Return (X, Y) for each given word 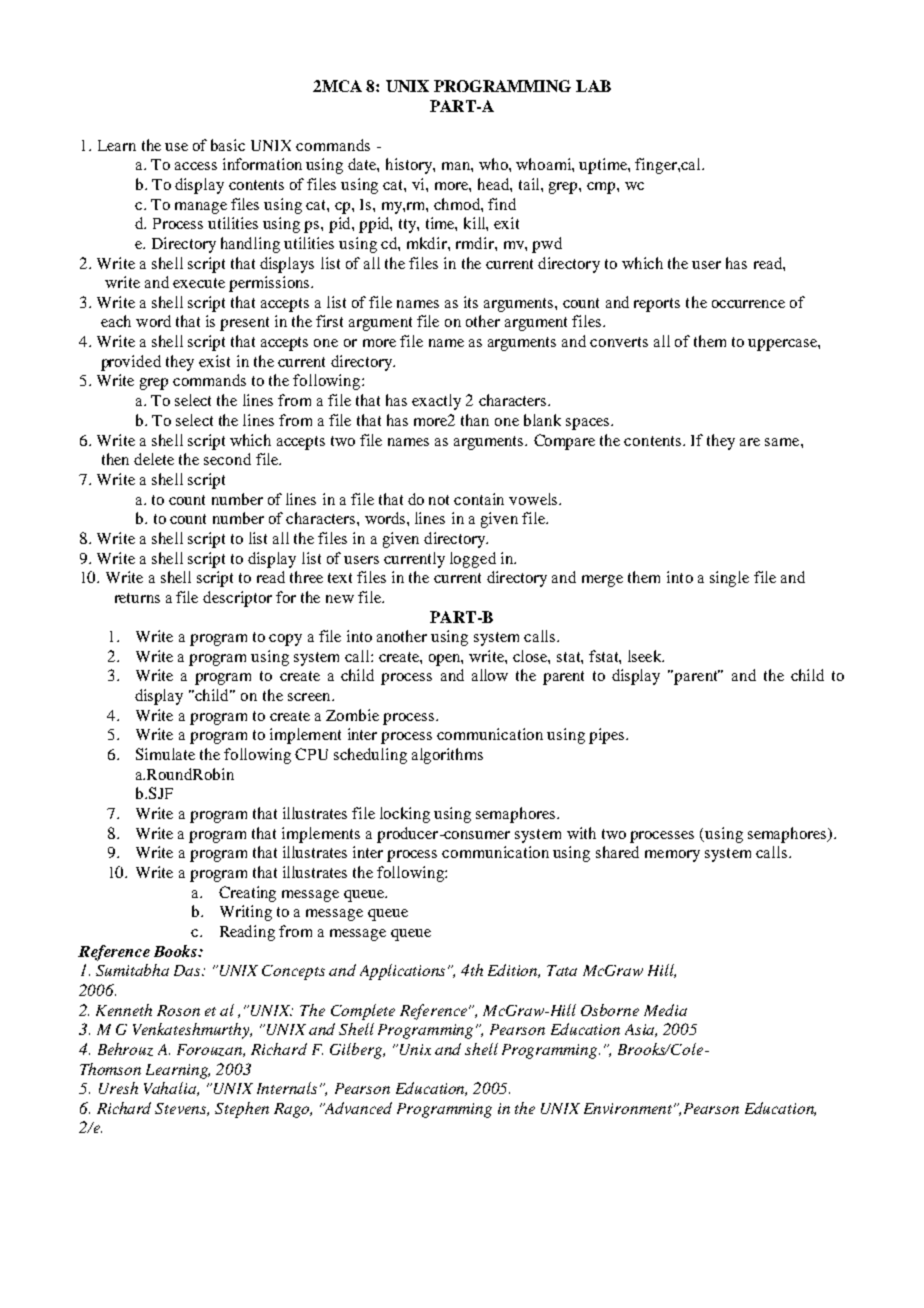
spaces (589, 424)
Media (665, 1010)
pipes (608, 736)
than (475, 420)
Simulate (165, 754)
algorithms (447, 756)
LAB (593, 86)
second (227, 459)
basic (228, 145)
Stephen (242, 1110)
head (494, 184)
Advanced (357, 1108)
